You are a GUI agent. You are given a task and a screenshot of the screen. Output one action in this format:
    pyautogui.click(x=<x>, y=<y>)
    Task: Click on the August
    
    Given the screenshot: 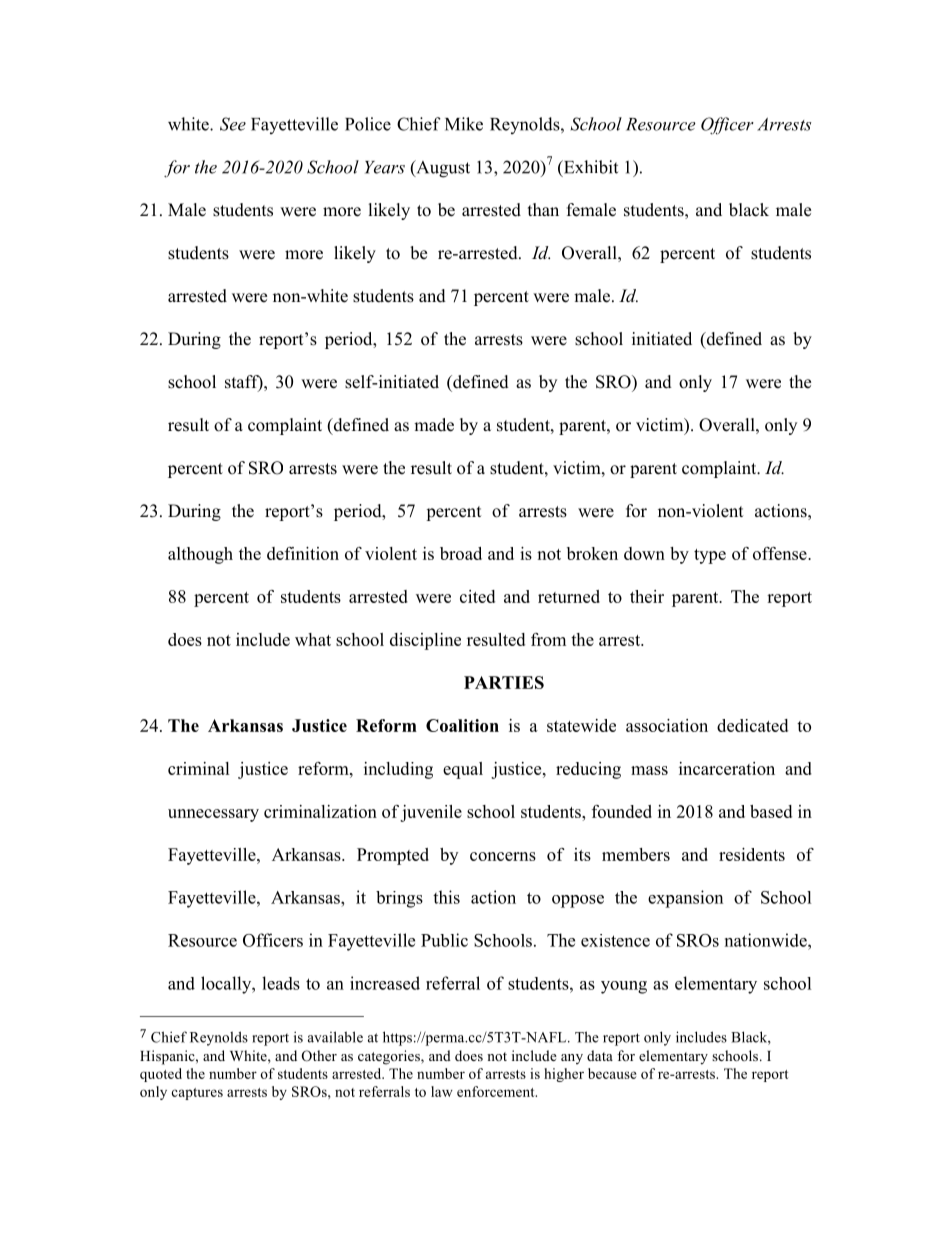 What is the action you would take?
    pyautogui.click(x=442, y=169)
